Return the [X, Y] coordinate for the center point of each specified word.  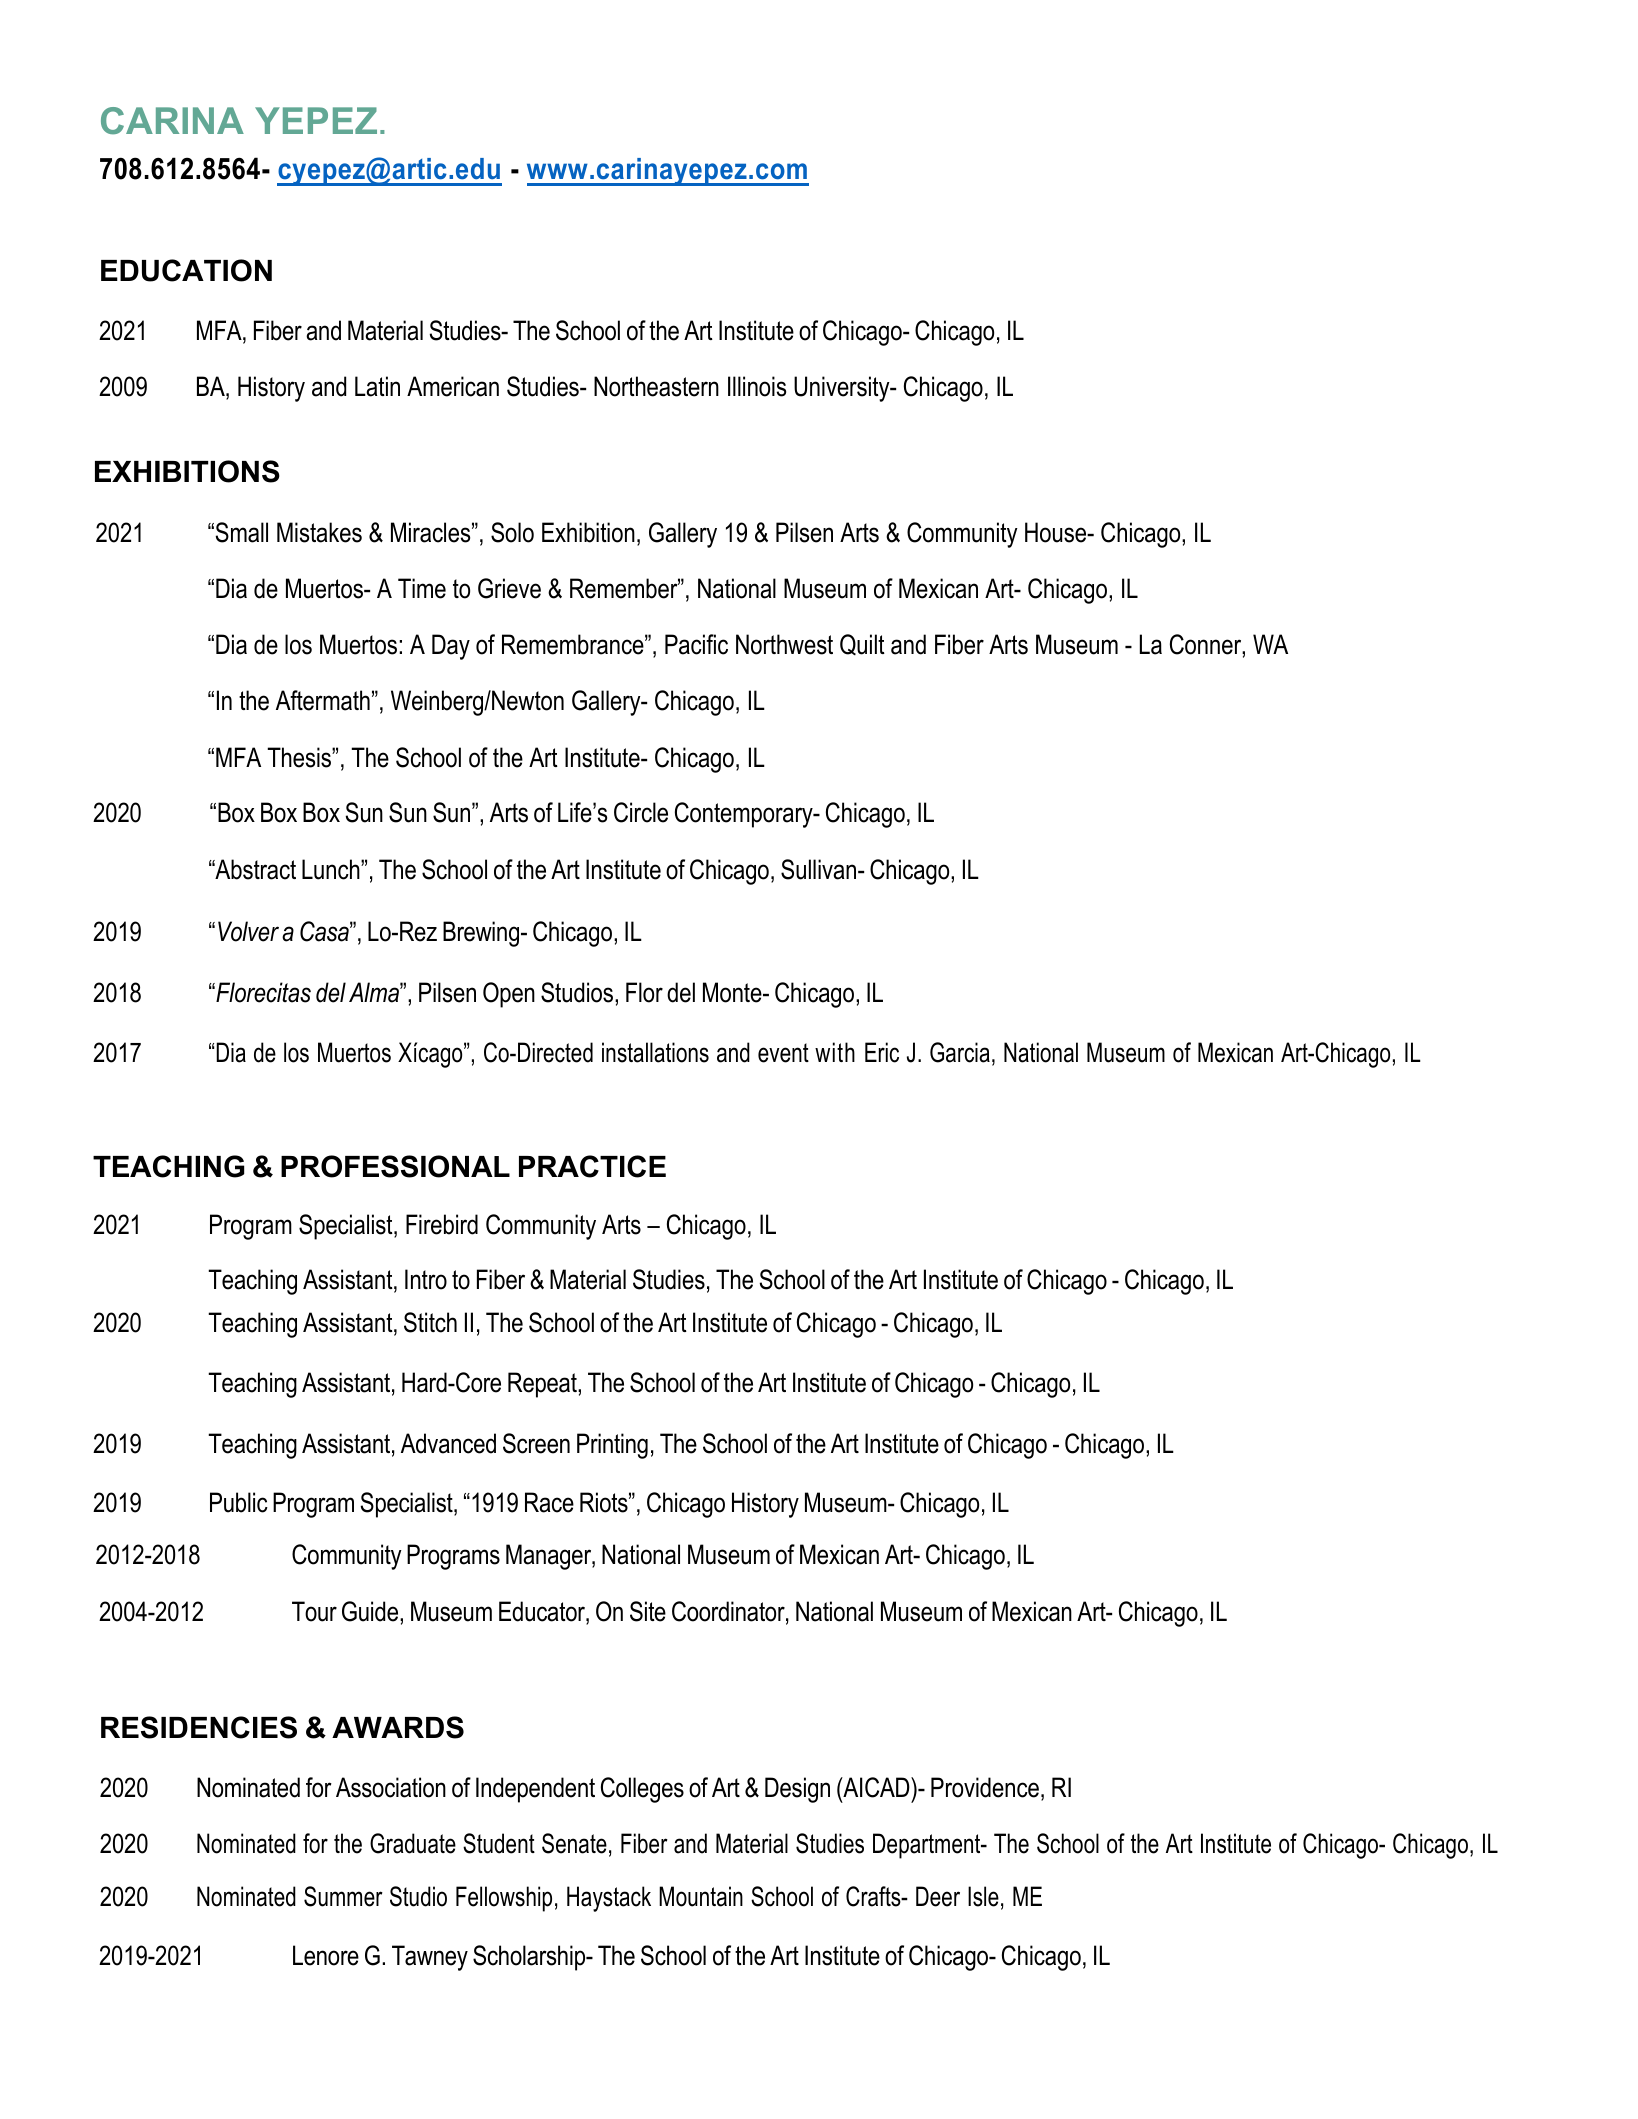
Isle [983, 1896]
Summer [343, 1896]
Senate [574, 1843]
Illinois [757, 386]
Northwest [784, 644]
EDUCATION [186, 270]
